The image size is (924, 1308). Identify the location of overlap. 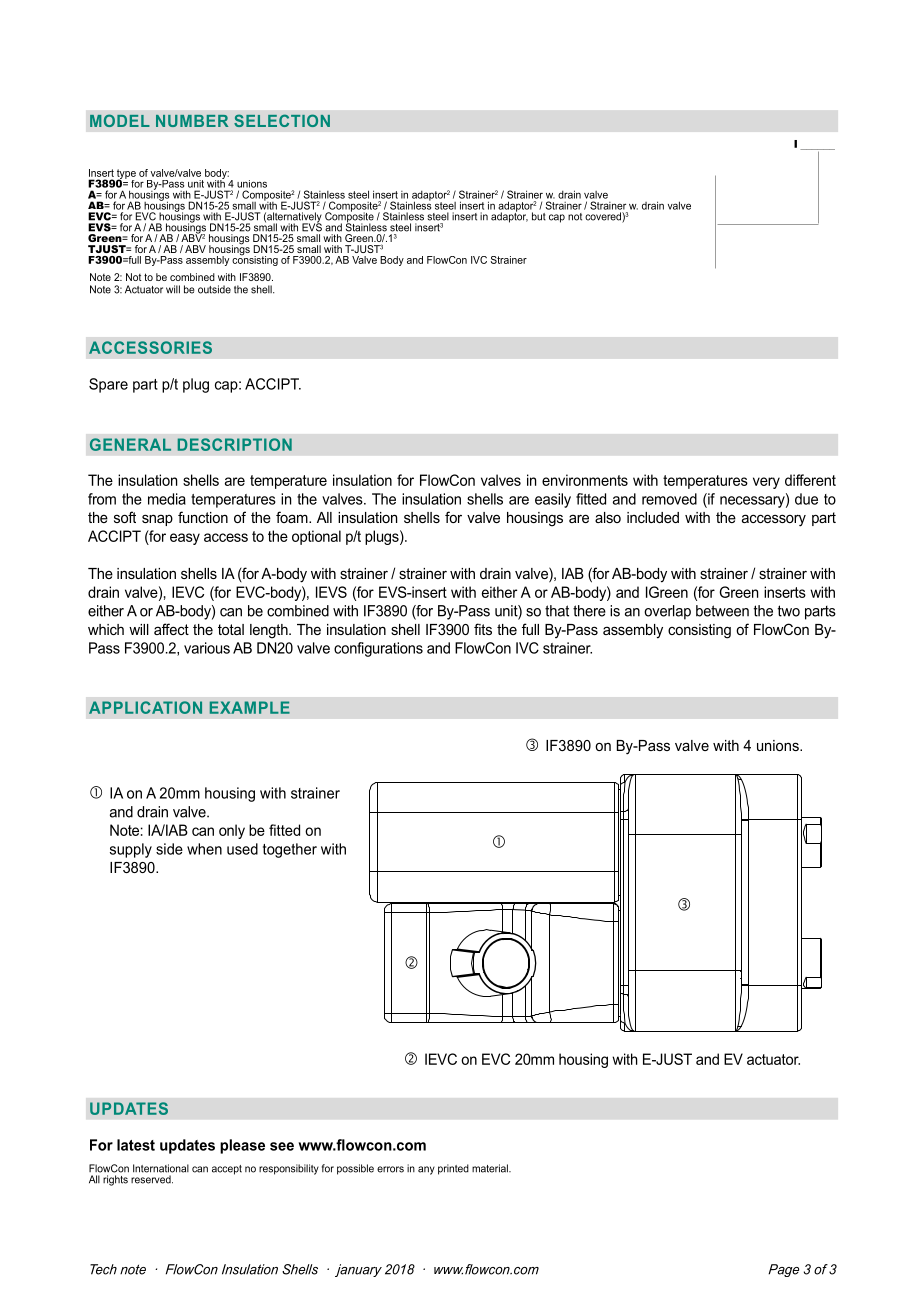
(667, 612).
